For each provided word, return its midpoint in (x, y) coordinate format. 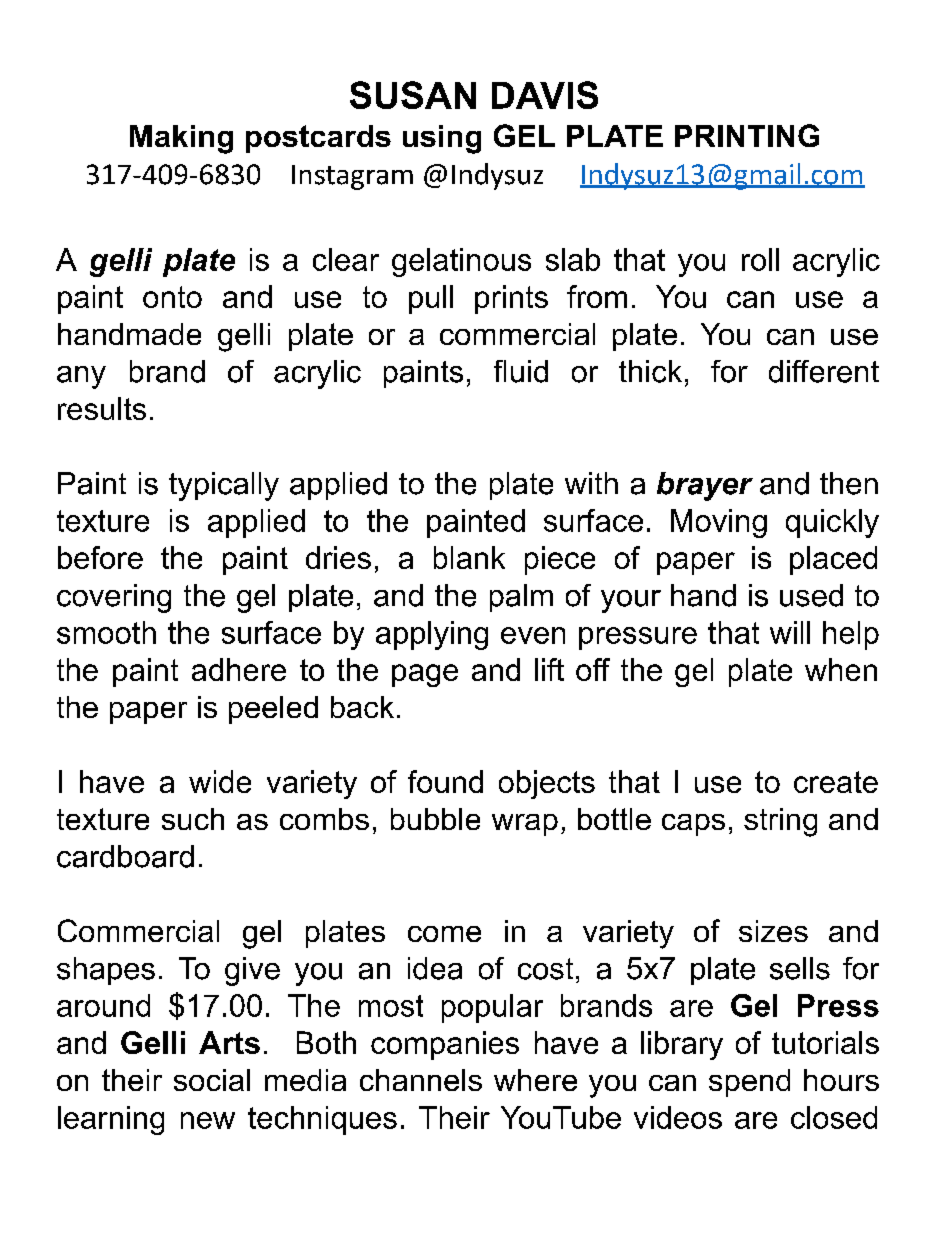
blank (469, 557)
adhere (239, 669)
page (425, 675)
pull (431, 299)
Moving (719, 523)
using (442, 139)
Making (181, 139)
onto (172, 297)
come (444, 934)
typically (224, 486)
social (212, 1080)
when (841, 669)
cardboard (125, 856)
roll (760, 259)
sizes (773, 931)
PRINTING (747, 135)
